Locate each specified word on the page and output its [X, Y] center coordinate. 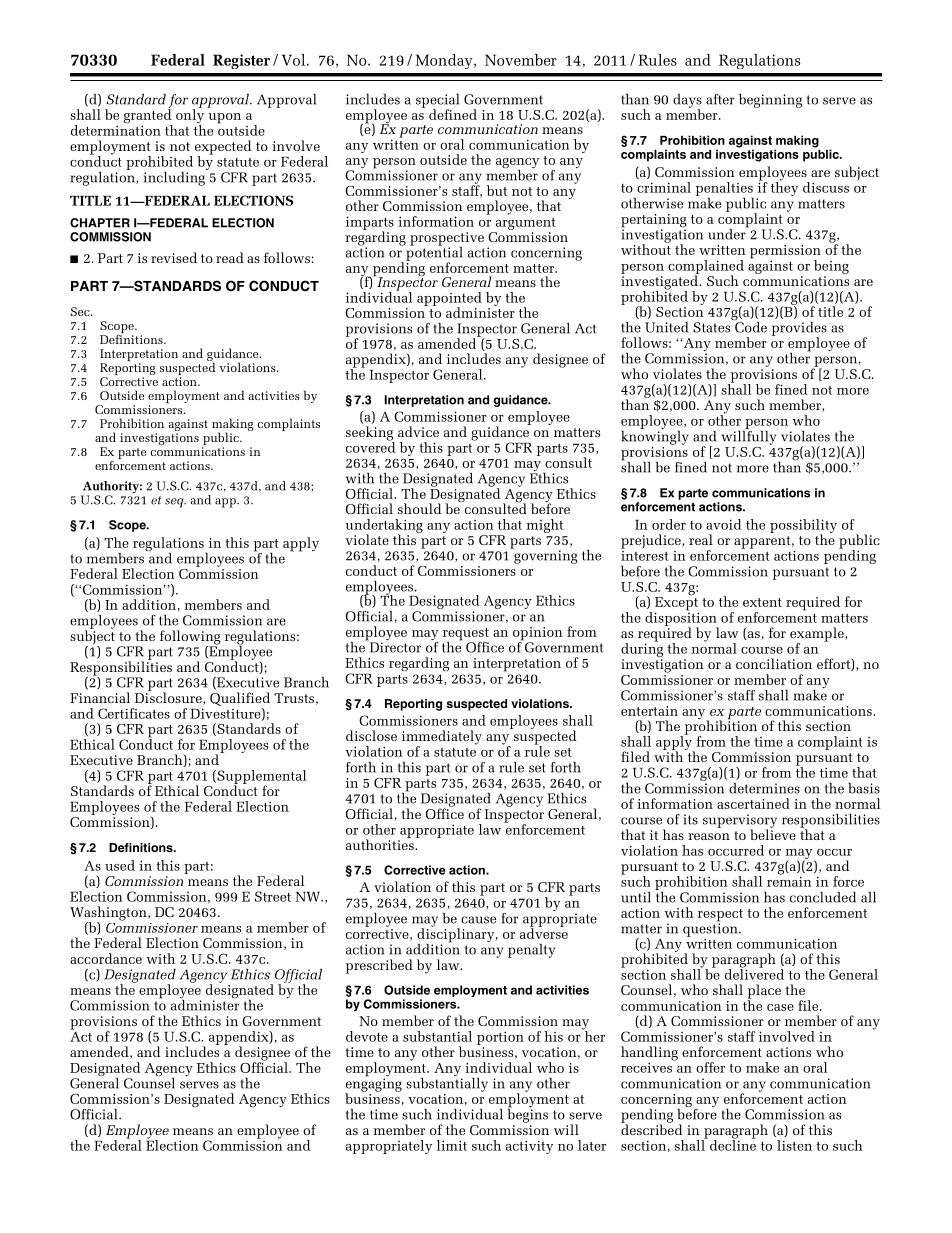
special [437, 102]
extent [762, 602]
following [190, 638]
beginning [770, 101]
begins [528, 1114]
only [190, 116]
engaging [373, 1085]
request [466, 635]
